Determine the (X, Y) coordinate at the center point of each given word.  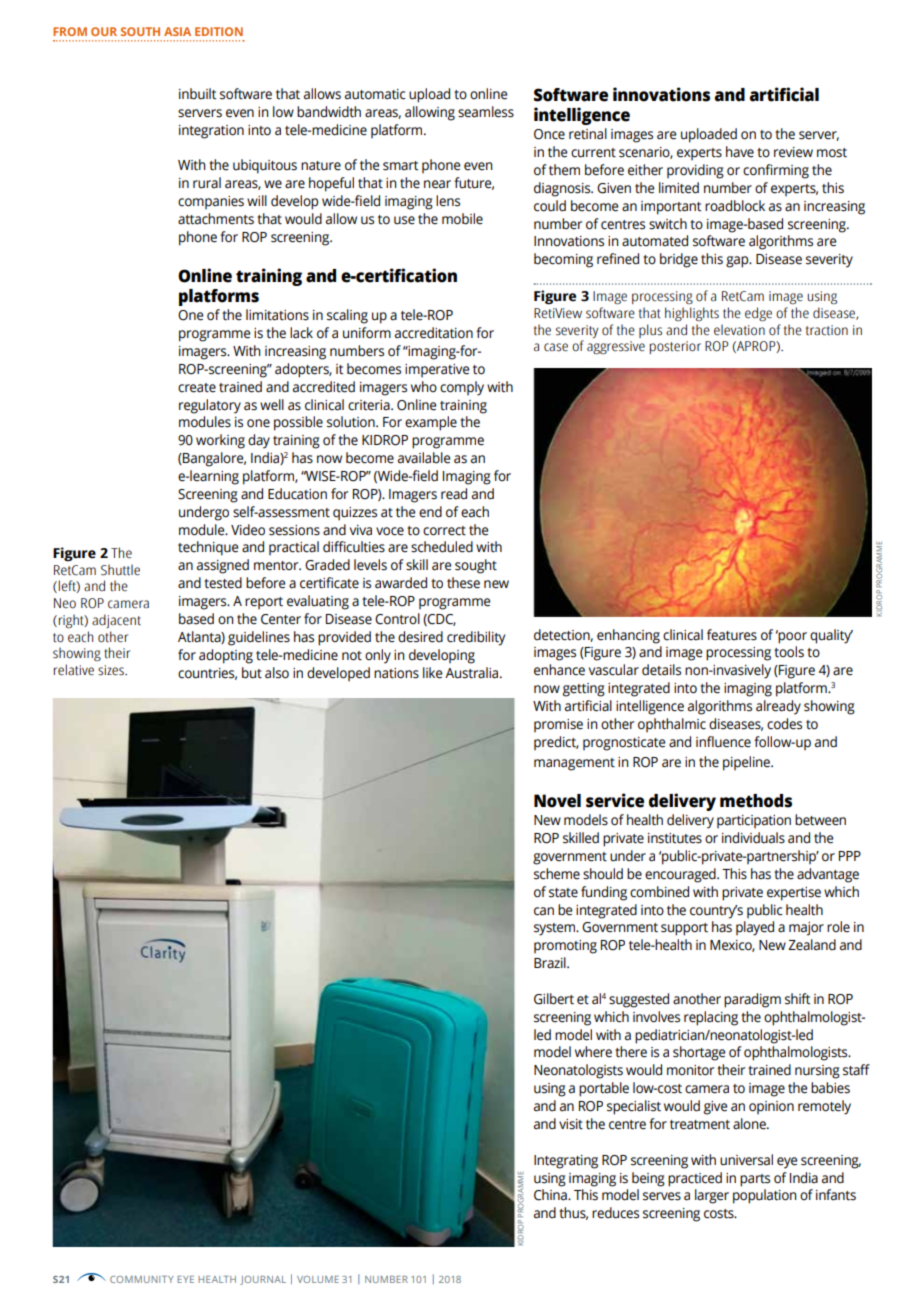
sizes (112, 670)
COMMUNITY (141, 1279)
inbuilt (197, 94)
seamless (486, 112)
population (765, 1196)
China (551, 1195)
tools (789, 652)
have (740, 152)
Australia (473, 673)
